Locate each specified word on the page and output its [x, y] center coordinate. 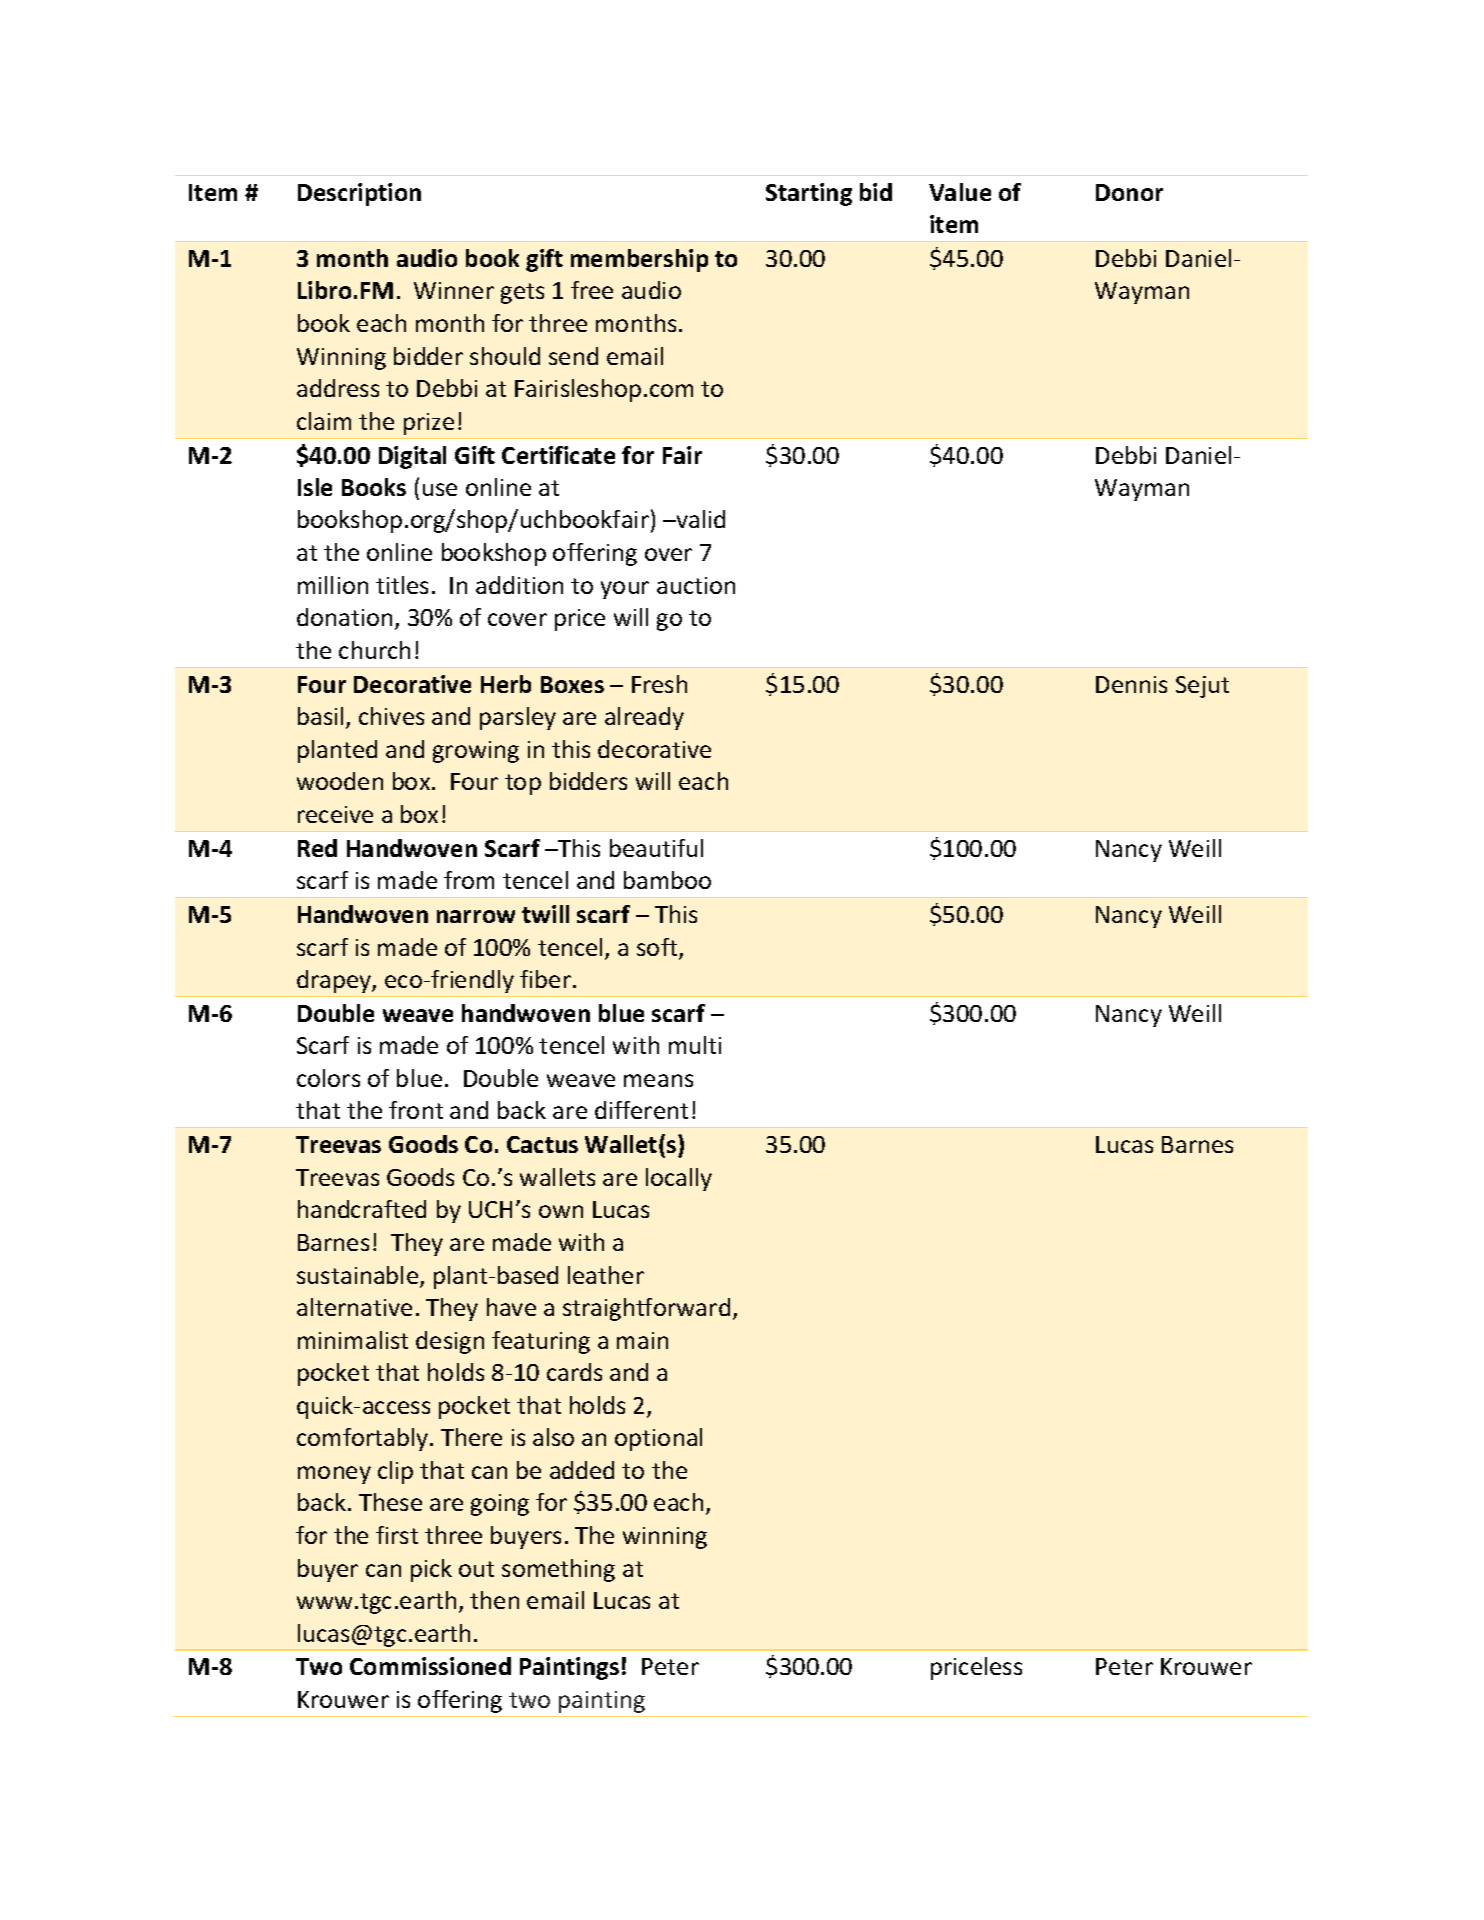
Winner [454, 290]
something [558, 1570]
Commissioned [430, 1666]
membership [639, 260]
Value [960, 192]
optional [658, 1439]
